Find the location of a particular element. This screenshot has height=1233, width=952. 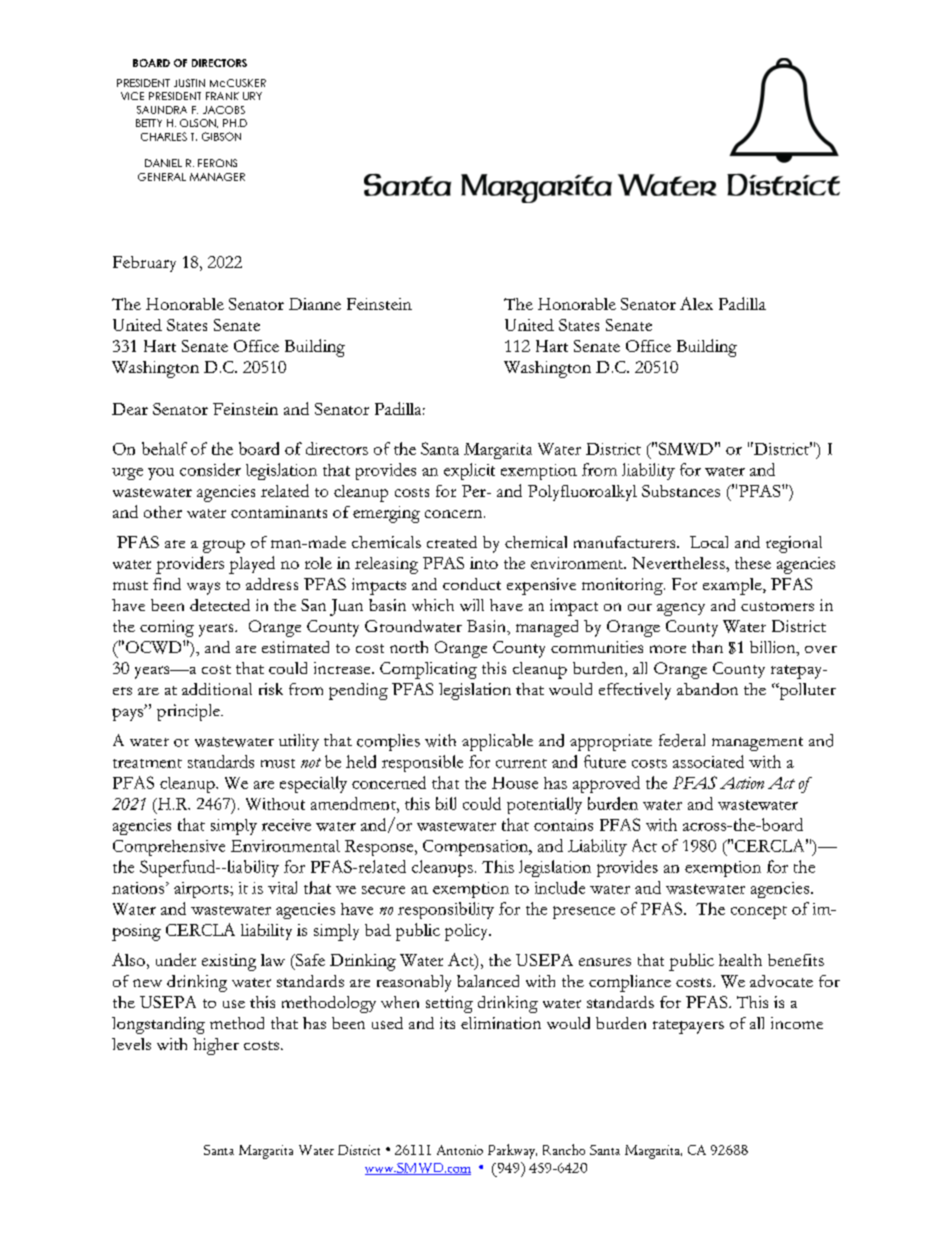

example is located at coordinates (733, 586).
